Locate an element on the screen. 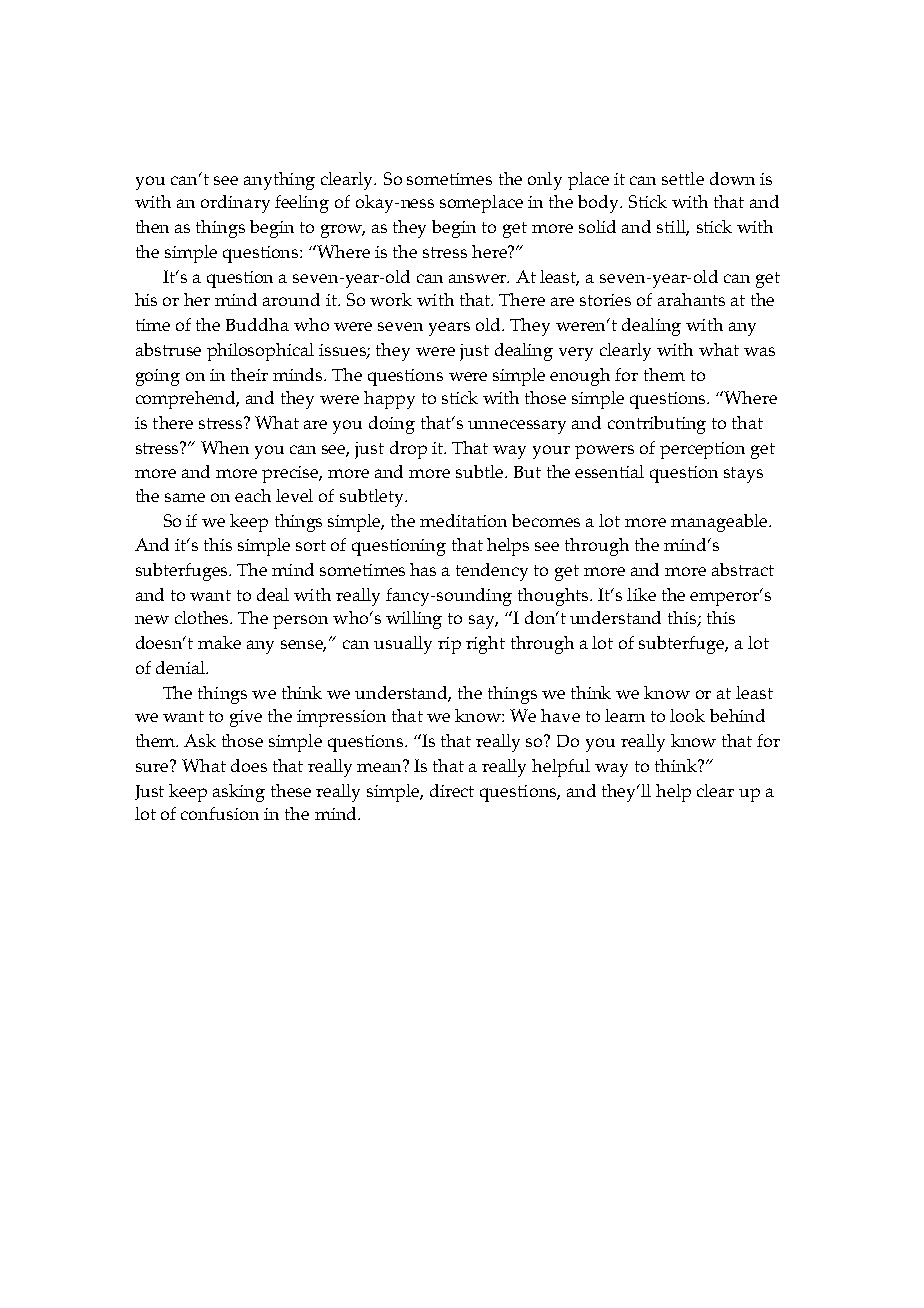 The width and height of the screenshot is (924, 1308). direct is located at coordinates (452, 790).
